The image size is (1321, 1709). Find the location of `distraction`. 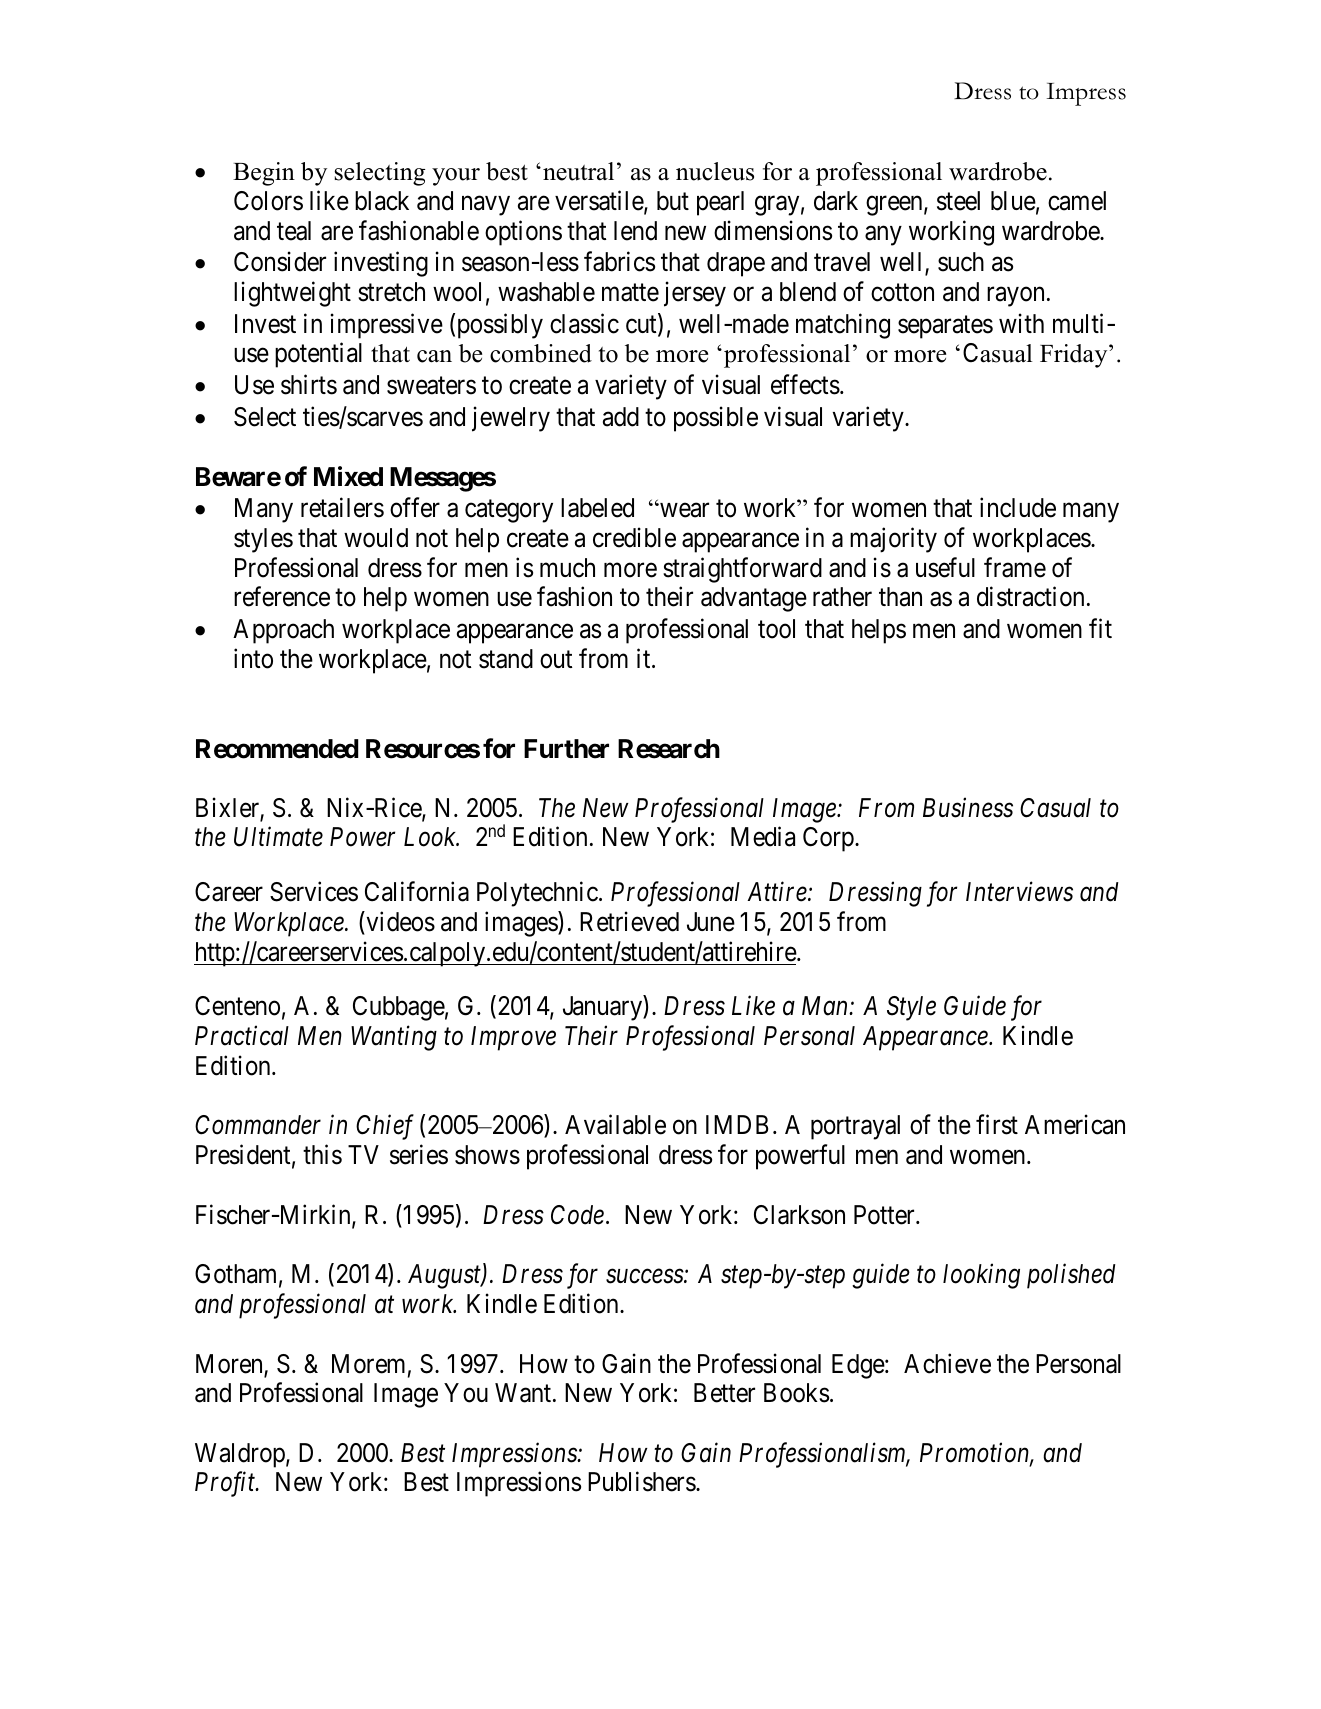

distraction is located at coordinates (1030, 597).
